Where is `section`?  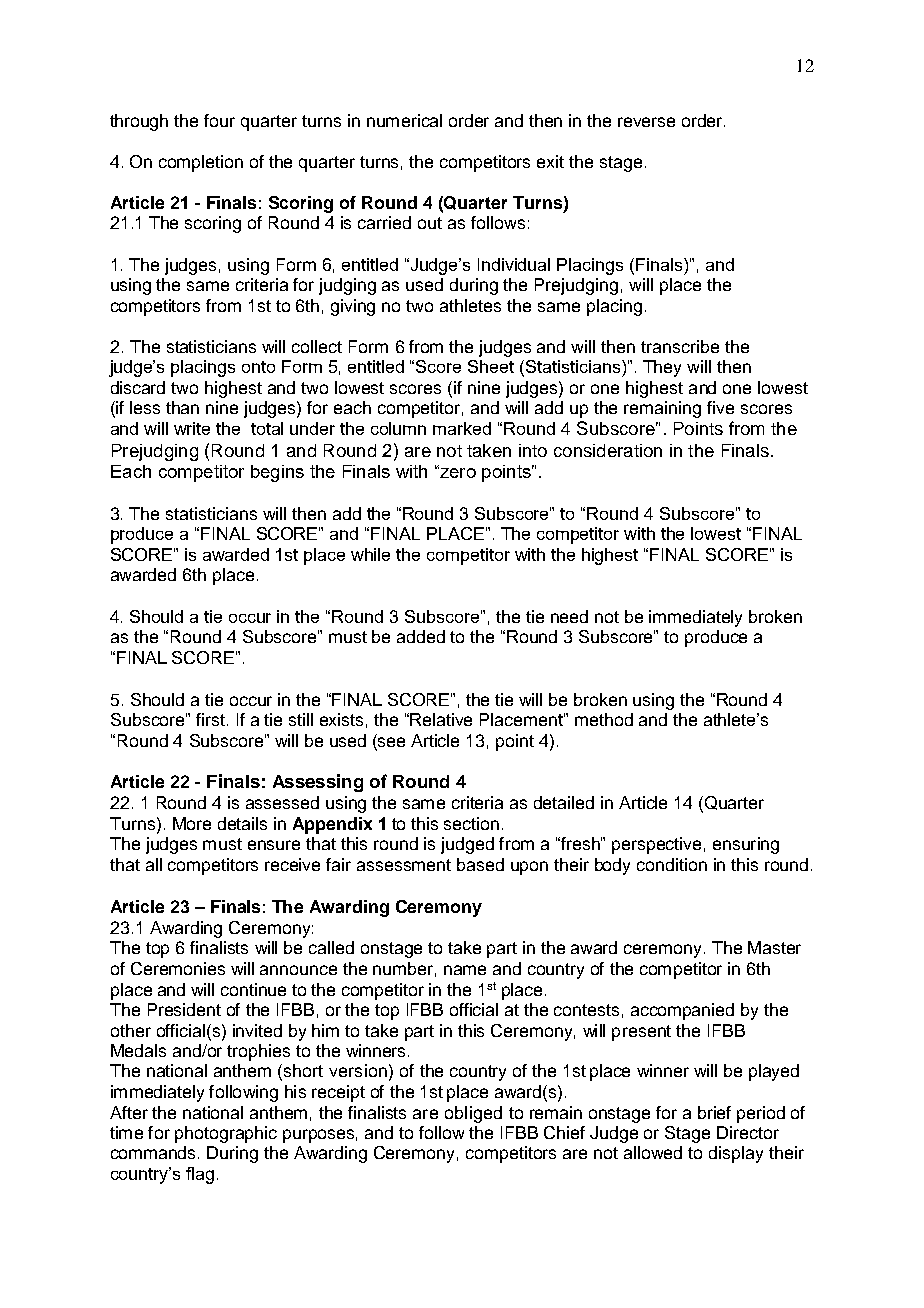
section is located at coordinates (471, 823).
